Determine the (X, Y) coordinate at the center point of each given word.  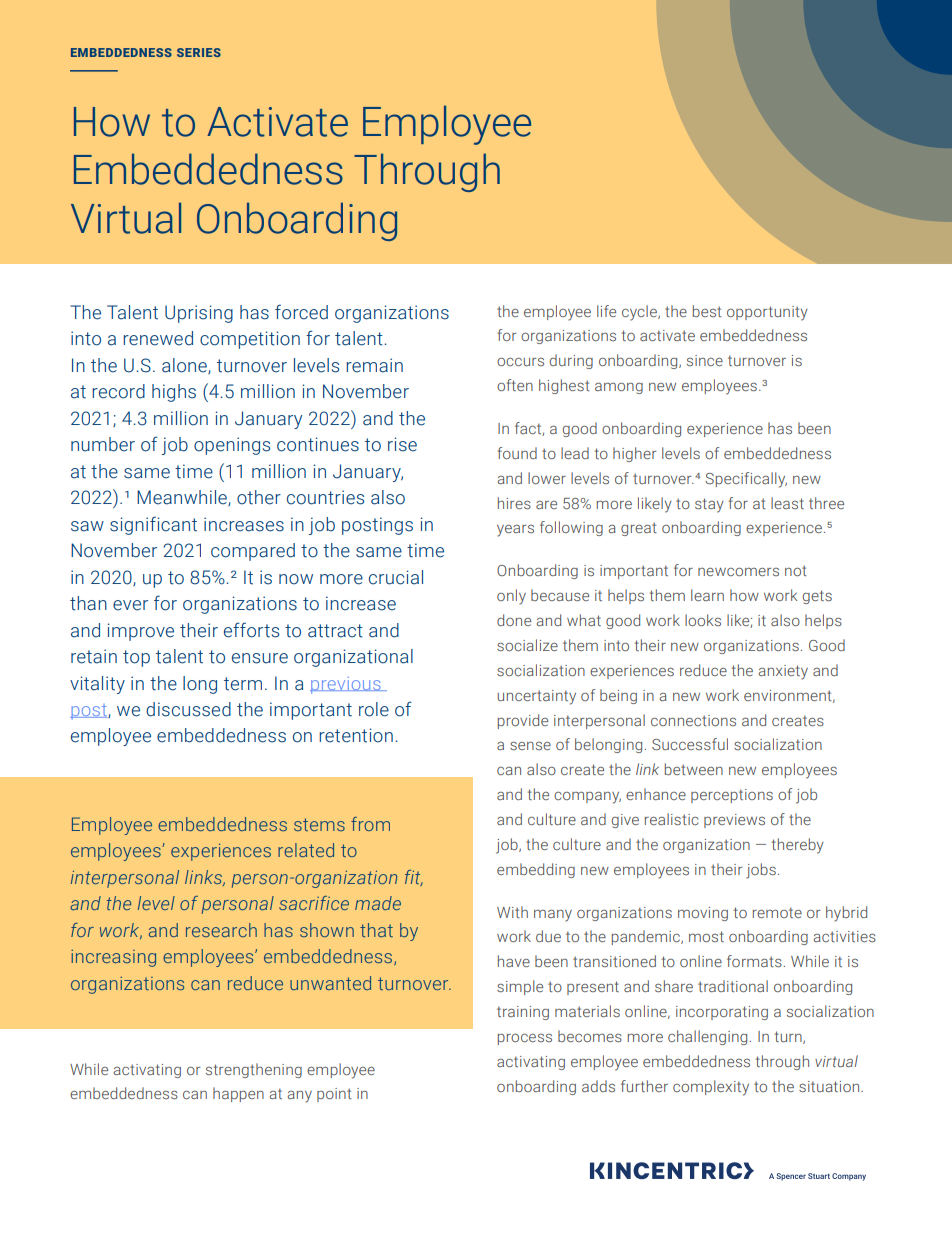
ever (130, 605)
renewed (158, 338)
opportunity (767, 313)
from (370, 824)
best (707, 311)
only (511, 597)
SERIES (199, 52)
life (606, 311)
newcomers (738, 572)
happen (238, 1094)
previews (734, 821)
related (306, 850)
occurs (520, 362)
